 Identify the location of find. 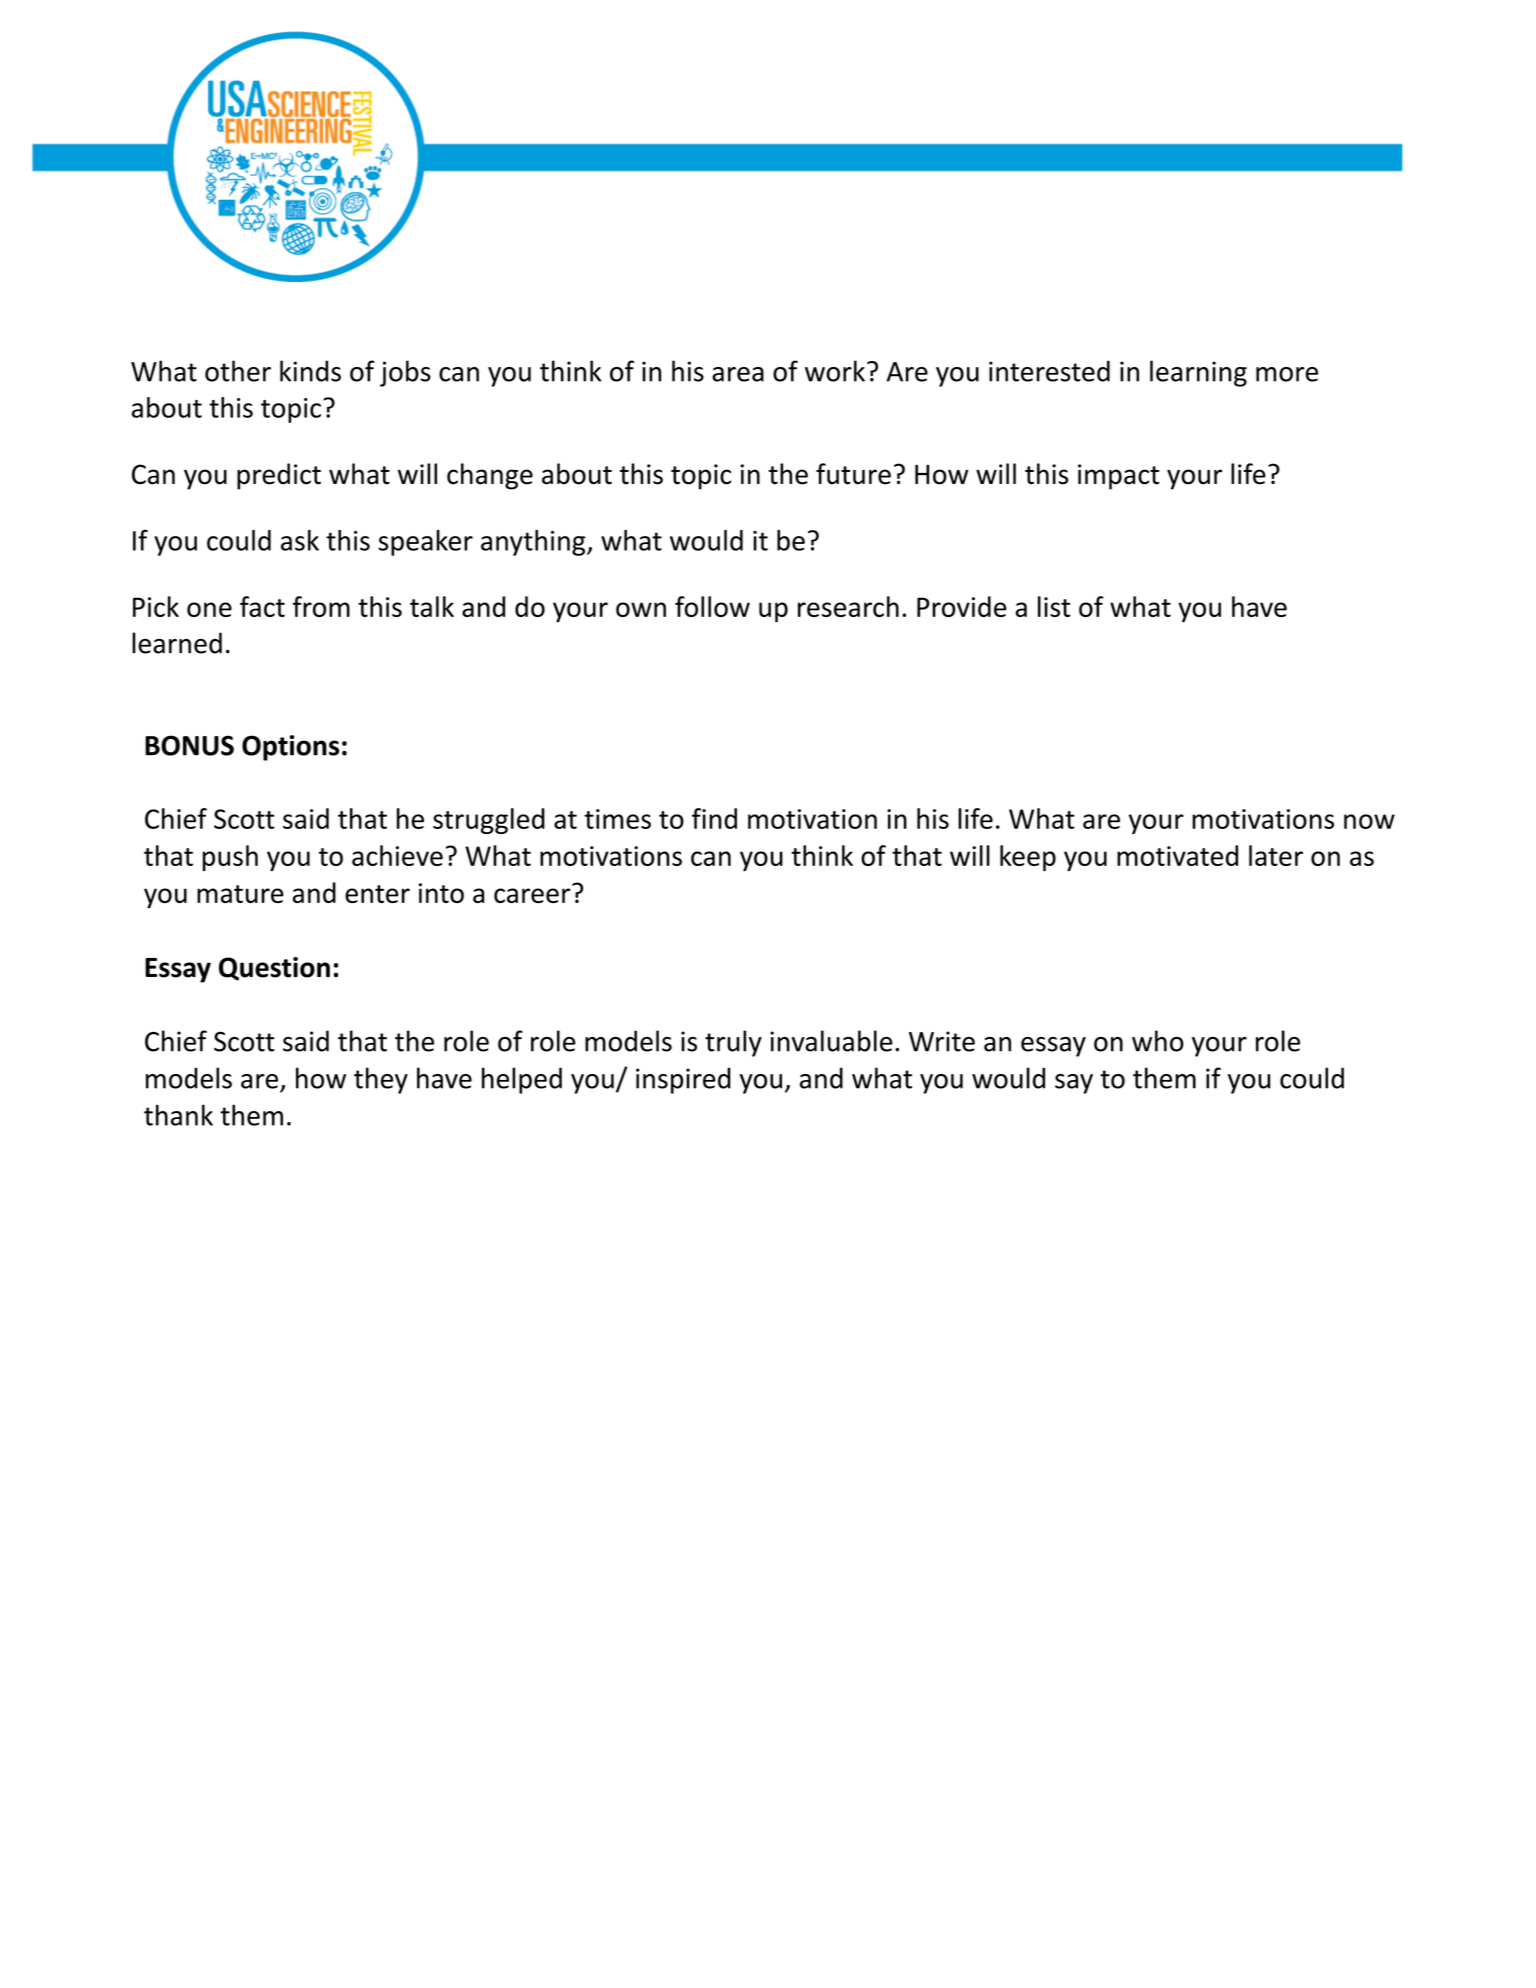
(714, 818).
